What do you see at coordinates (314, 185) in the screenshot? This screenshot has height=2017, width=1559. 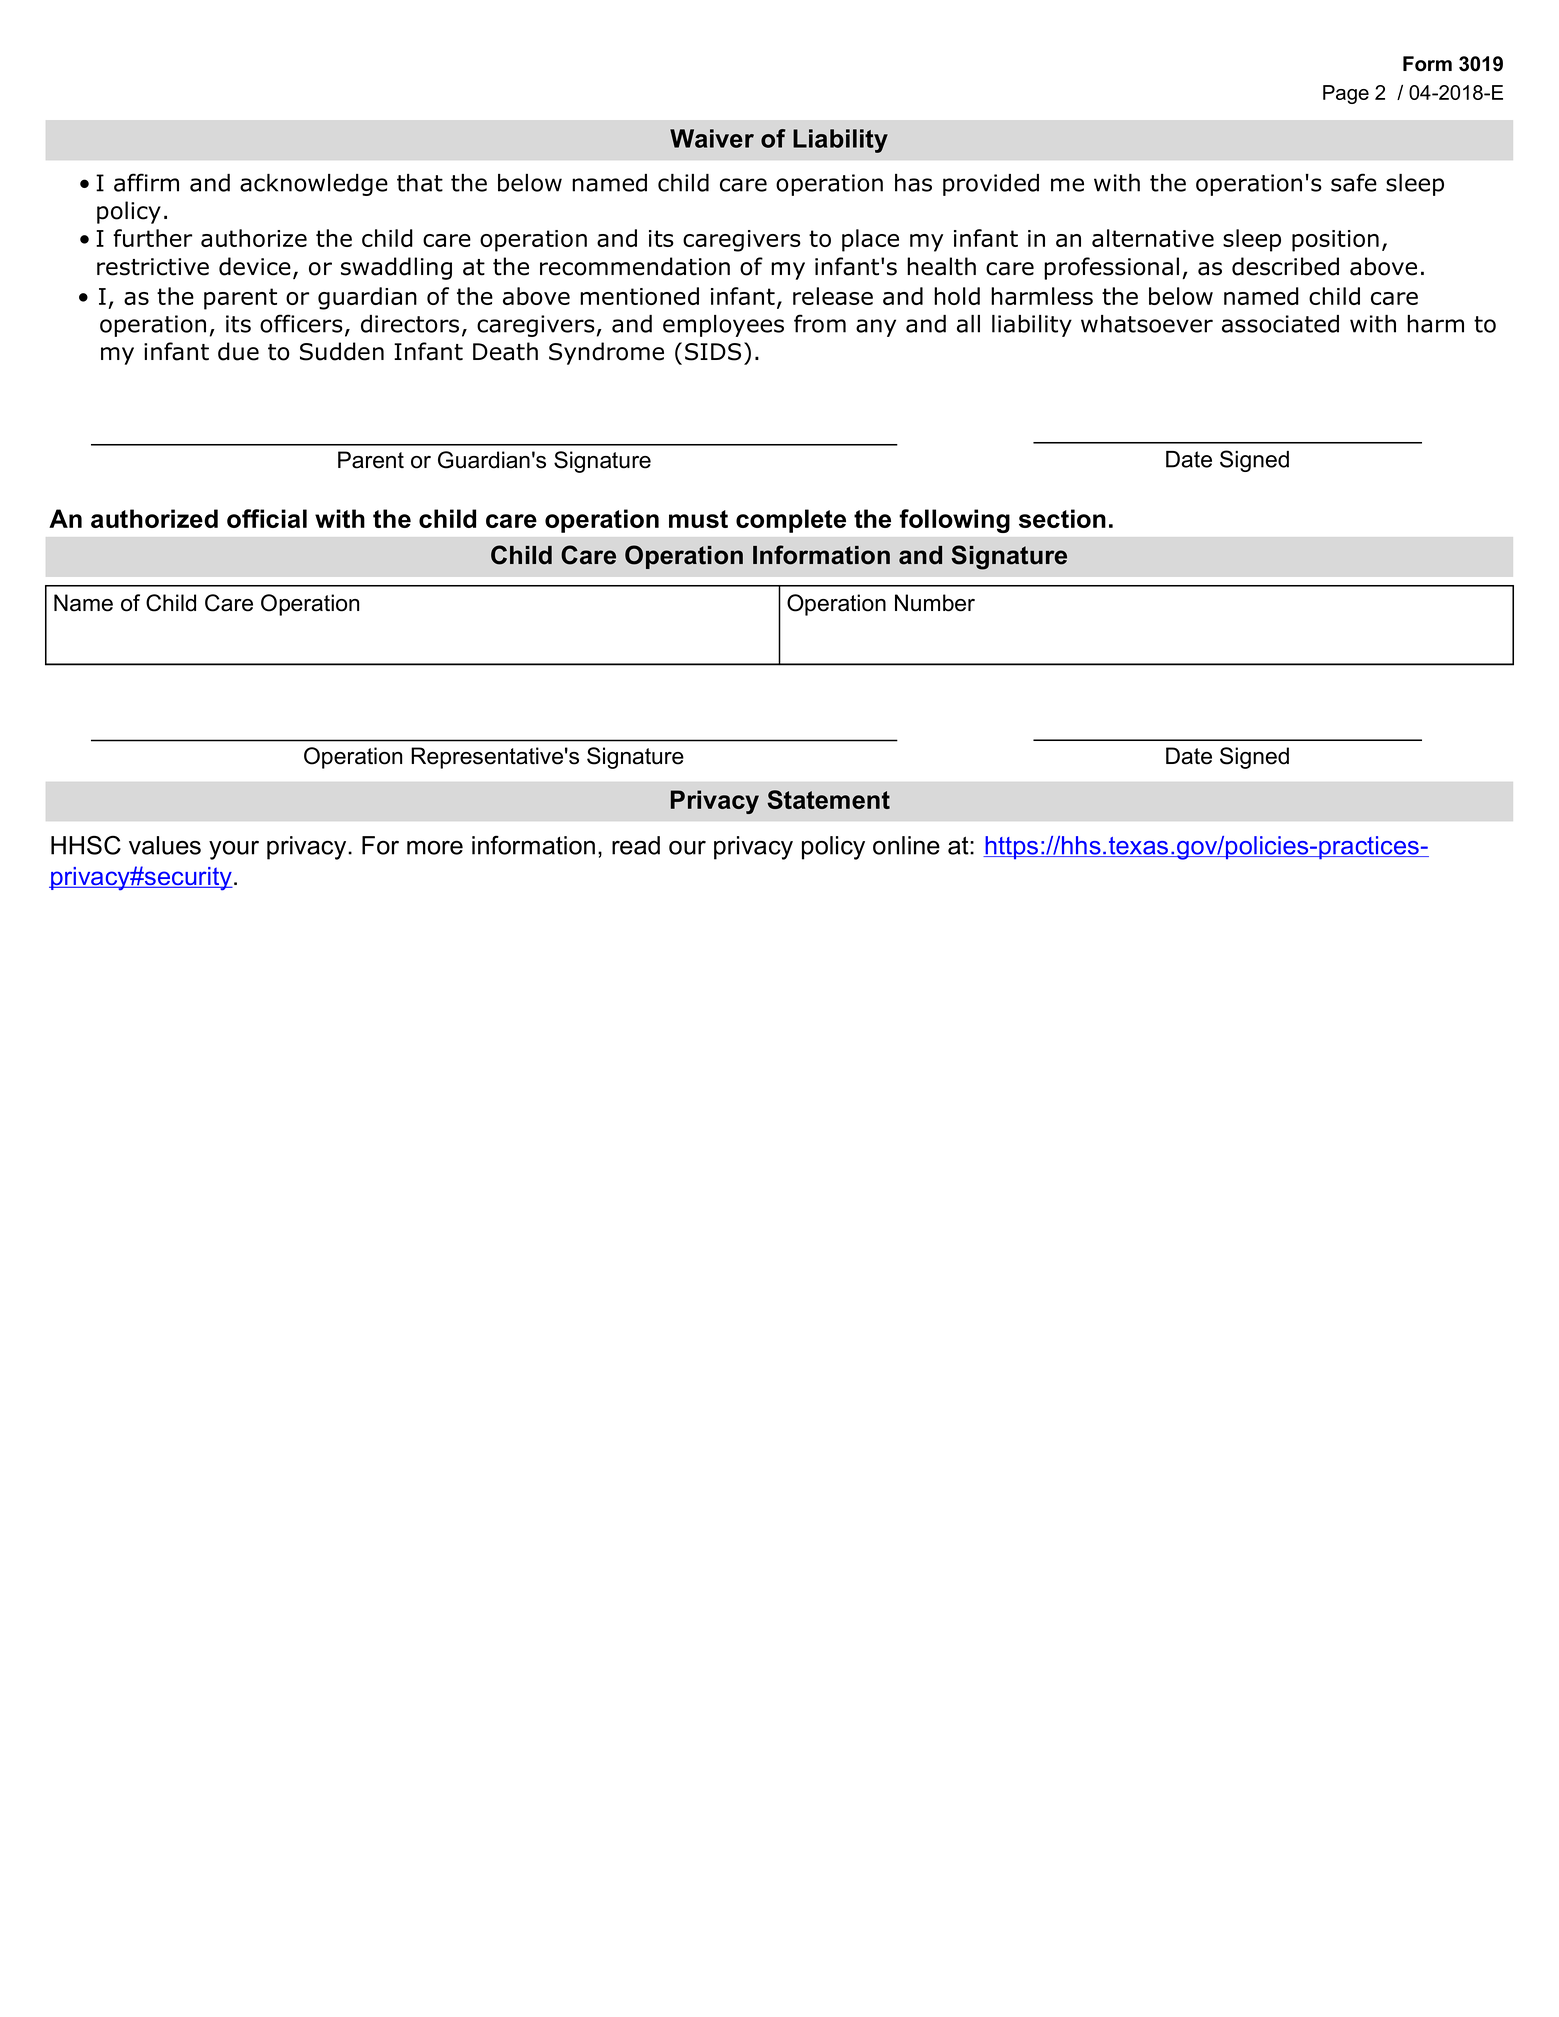 I see `acknowledge` at bounding box center [314, 185].
